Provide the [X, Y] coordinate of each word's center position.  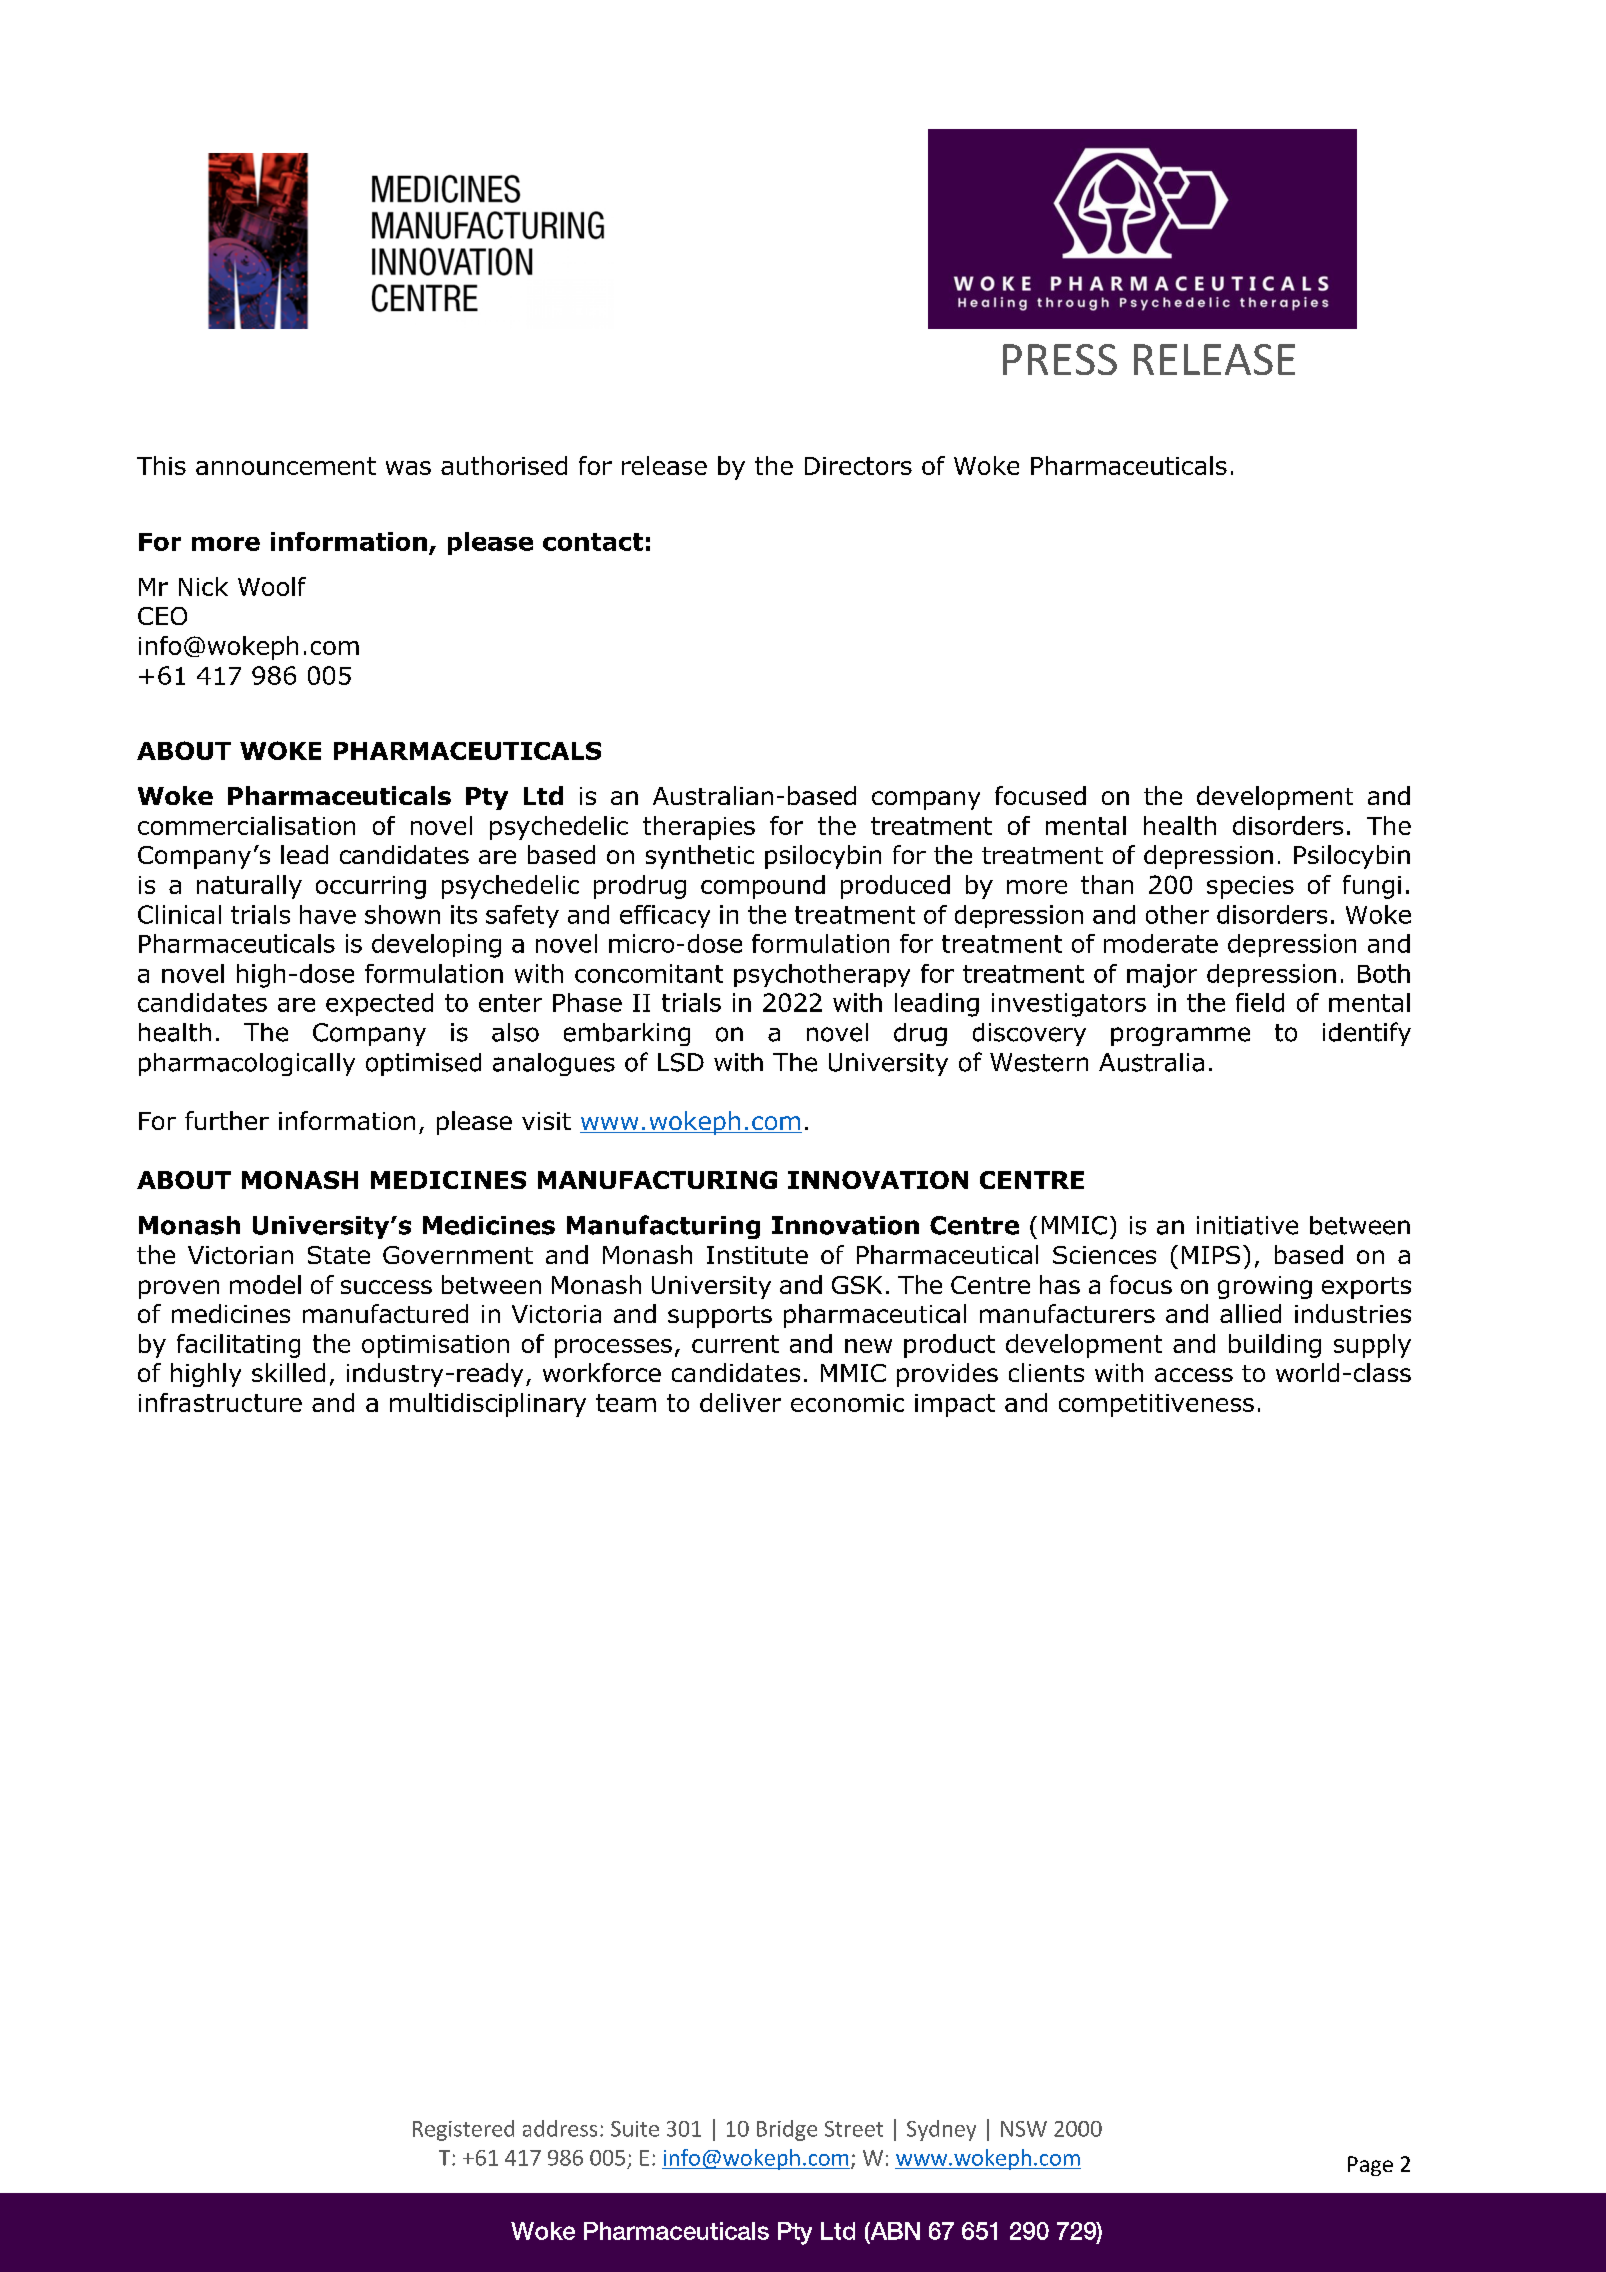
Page [1370, 2166]
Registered [463, 2130]
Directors [858, 466]
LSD [681, 1062]
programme [1180, 1036]
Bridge [787, 2130]
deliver [740, 1402]
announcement [286, 466]
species [1250, 887]
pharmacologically [247, 1064]
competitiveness [1156, 1405]
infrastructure [220, 1402]
